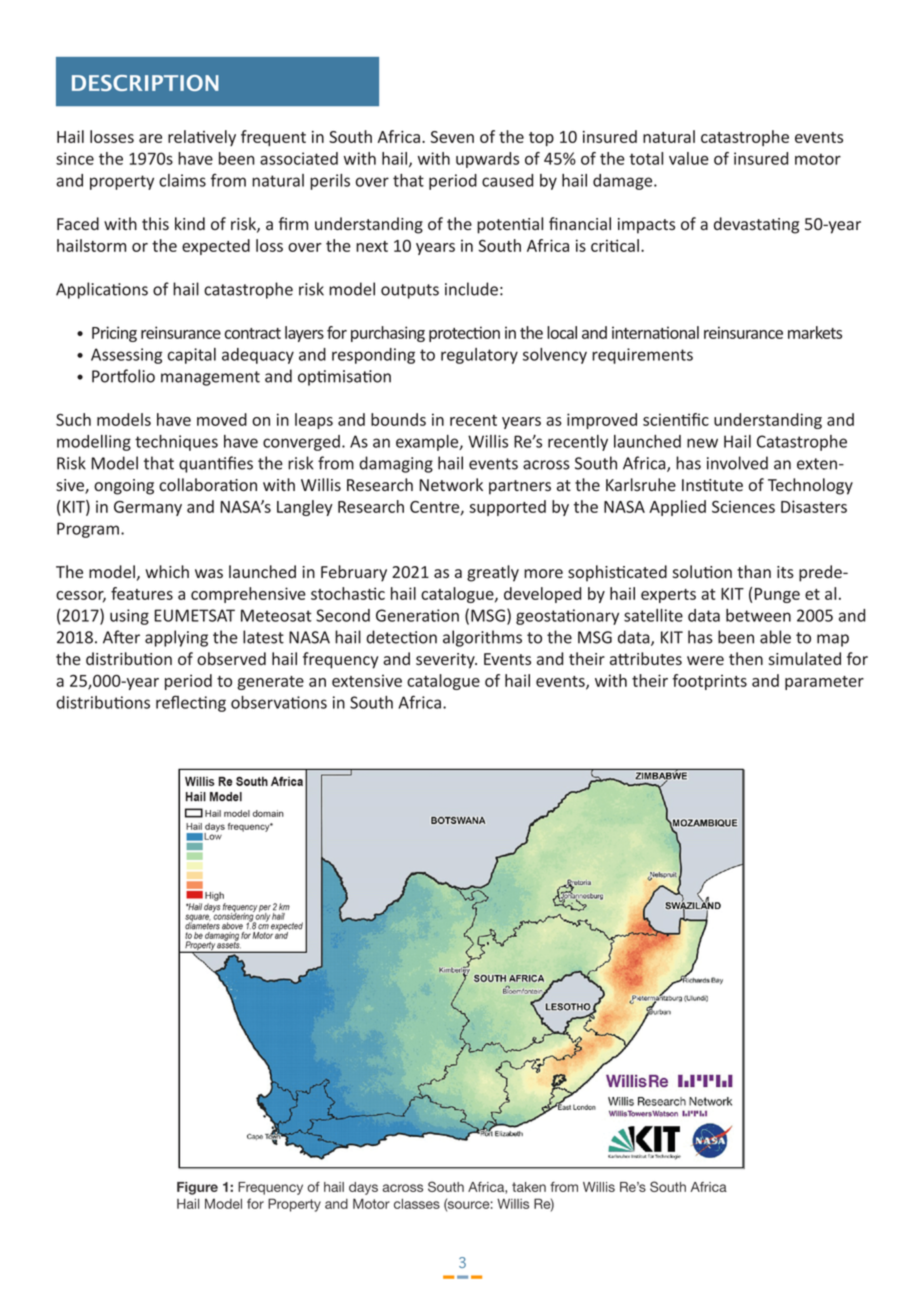  I want to click on Figure, so click(197, 1188).
